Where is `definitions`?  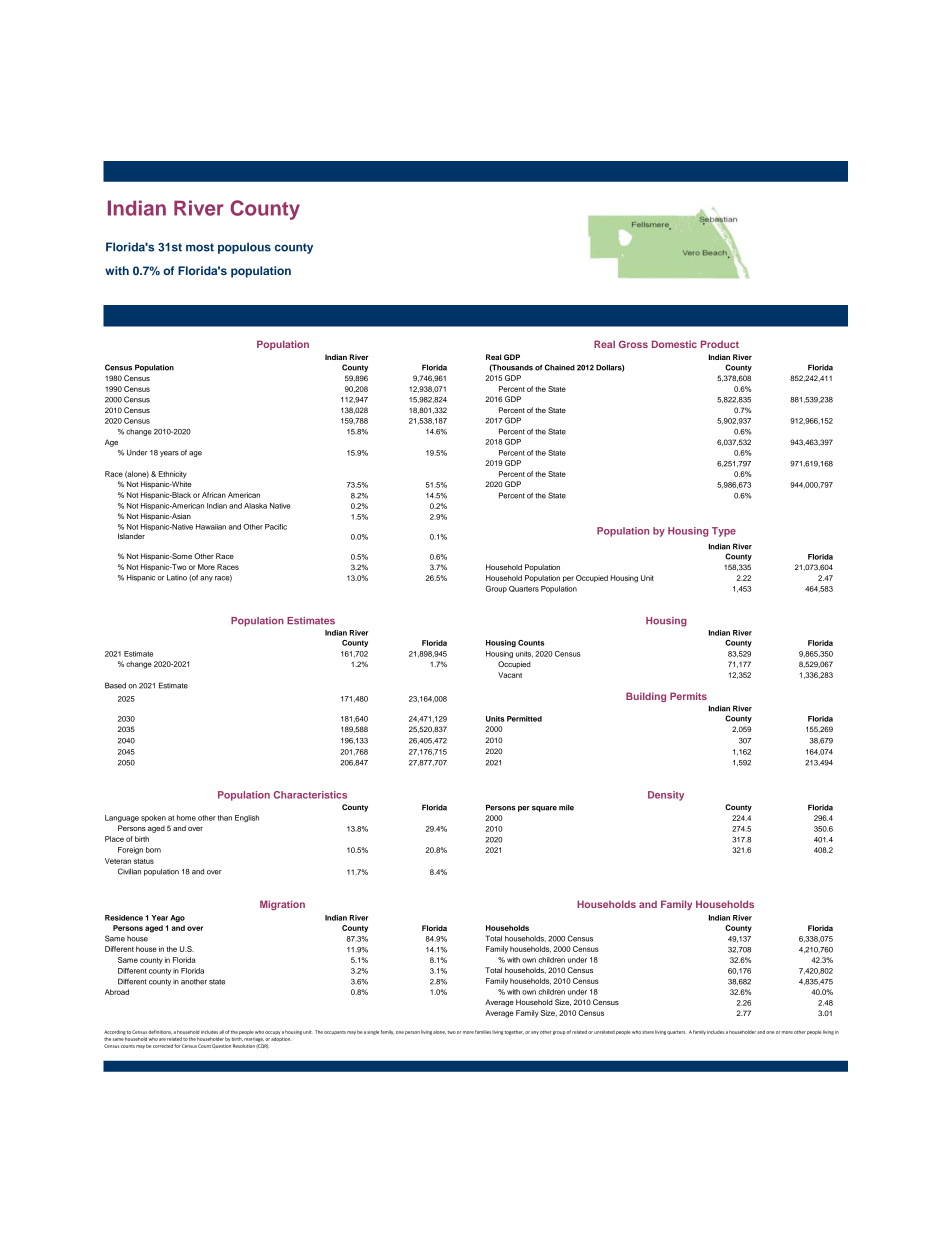
definitions is located at coordinates (160, 1032).
